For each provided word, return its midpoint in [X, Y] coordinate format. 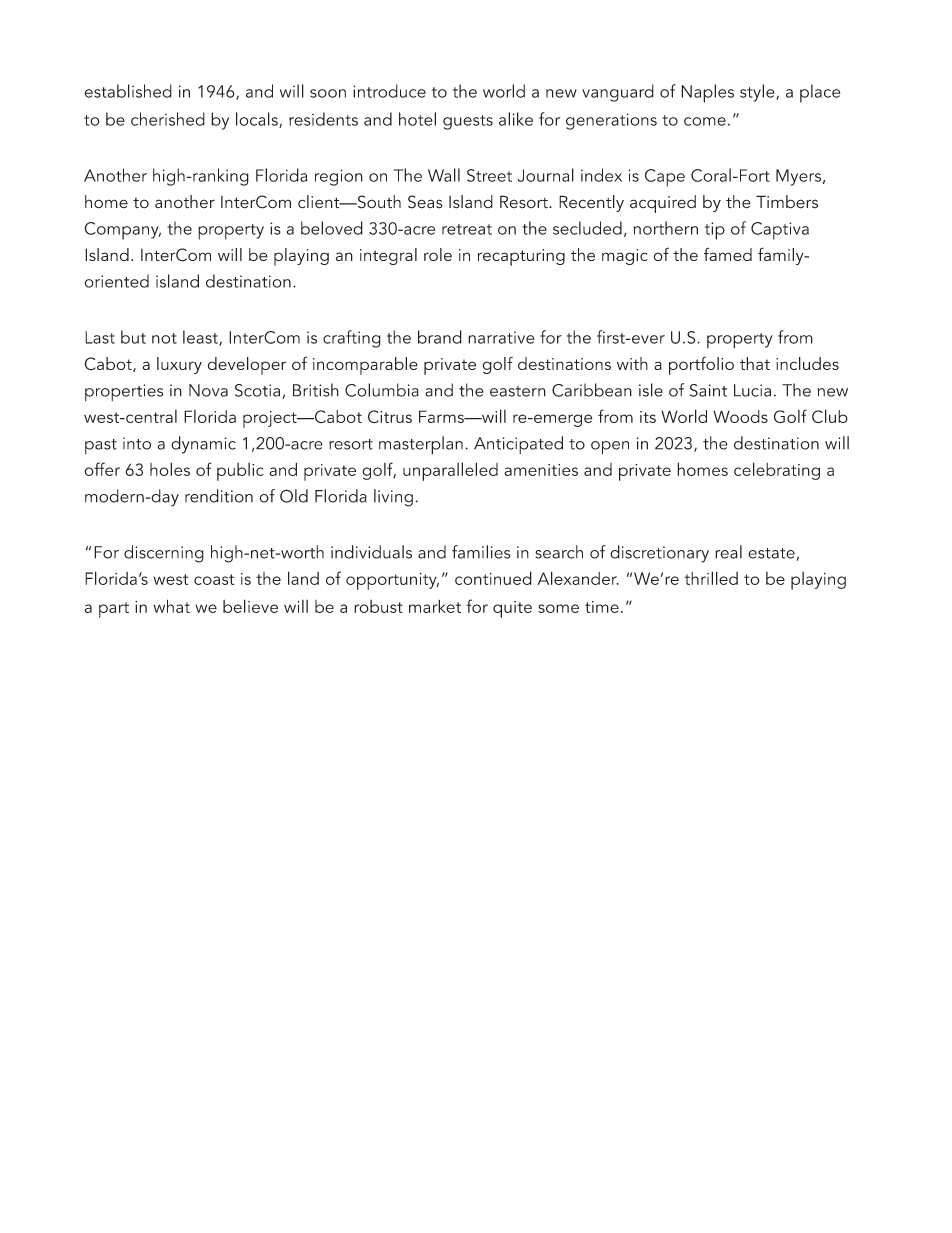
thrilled [711, 578]
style [758, 93]
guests [468, 122]
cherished [168, 119]
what [171, 606]
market [435, 606]
